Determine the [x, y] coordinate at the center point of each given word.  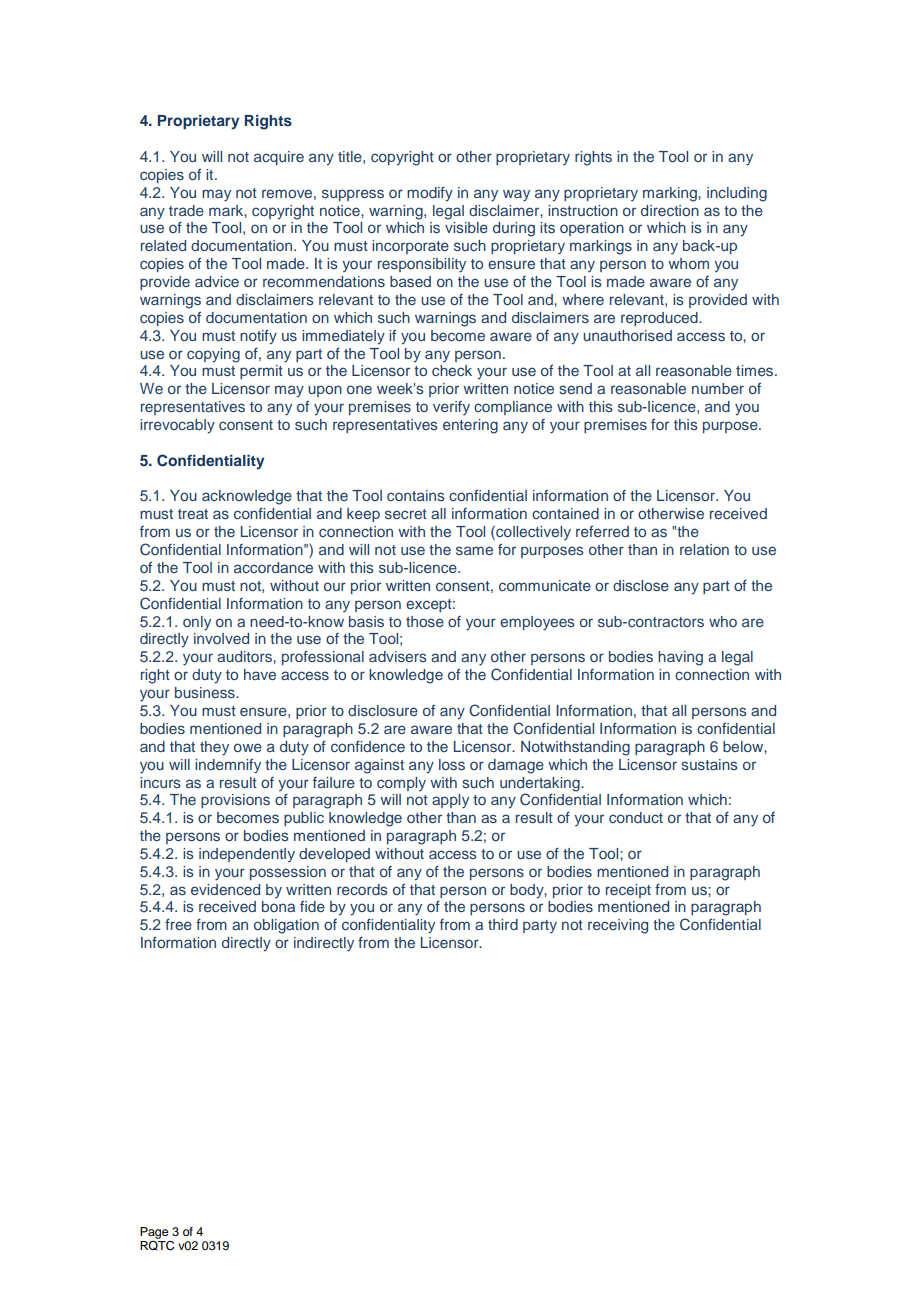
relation [704, 549]
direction [670, 210]
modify [430, 194]
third [503, 924]
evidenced [225, 889]
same [474, 550]
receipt [628, 891]
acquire [279, 158]
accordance [273, 567]
